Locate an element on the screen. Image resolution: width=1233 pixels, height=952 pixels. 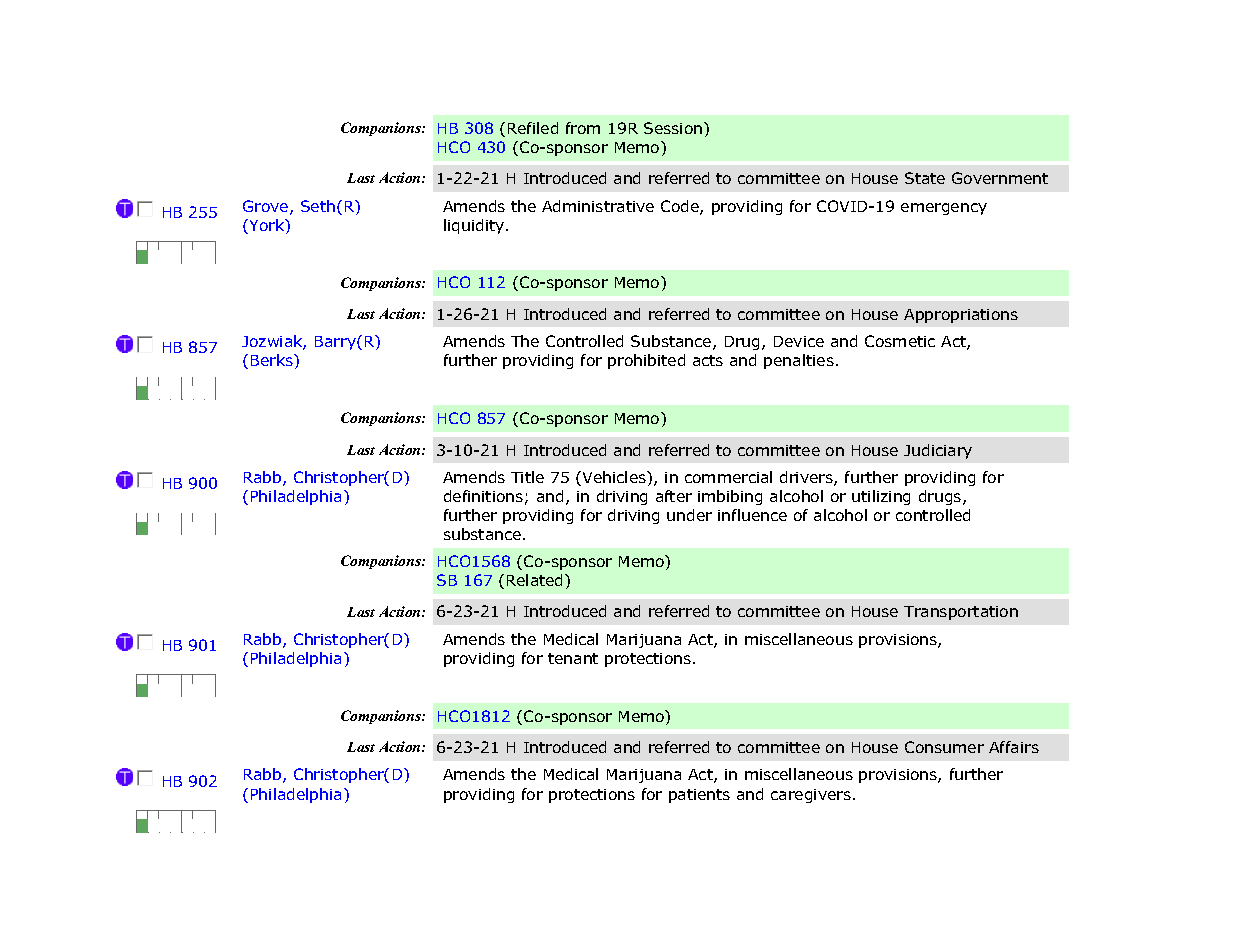
Cosmetic is located at coordinates (900, 341).
